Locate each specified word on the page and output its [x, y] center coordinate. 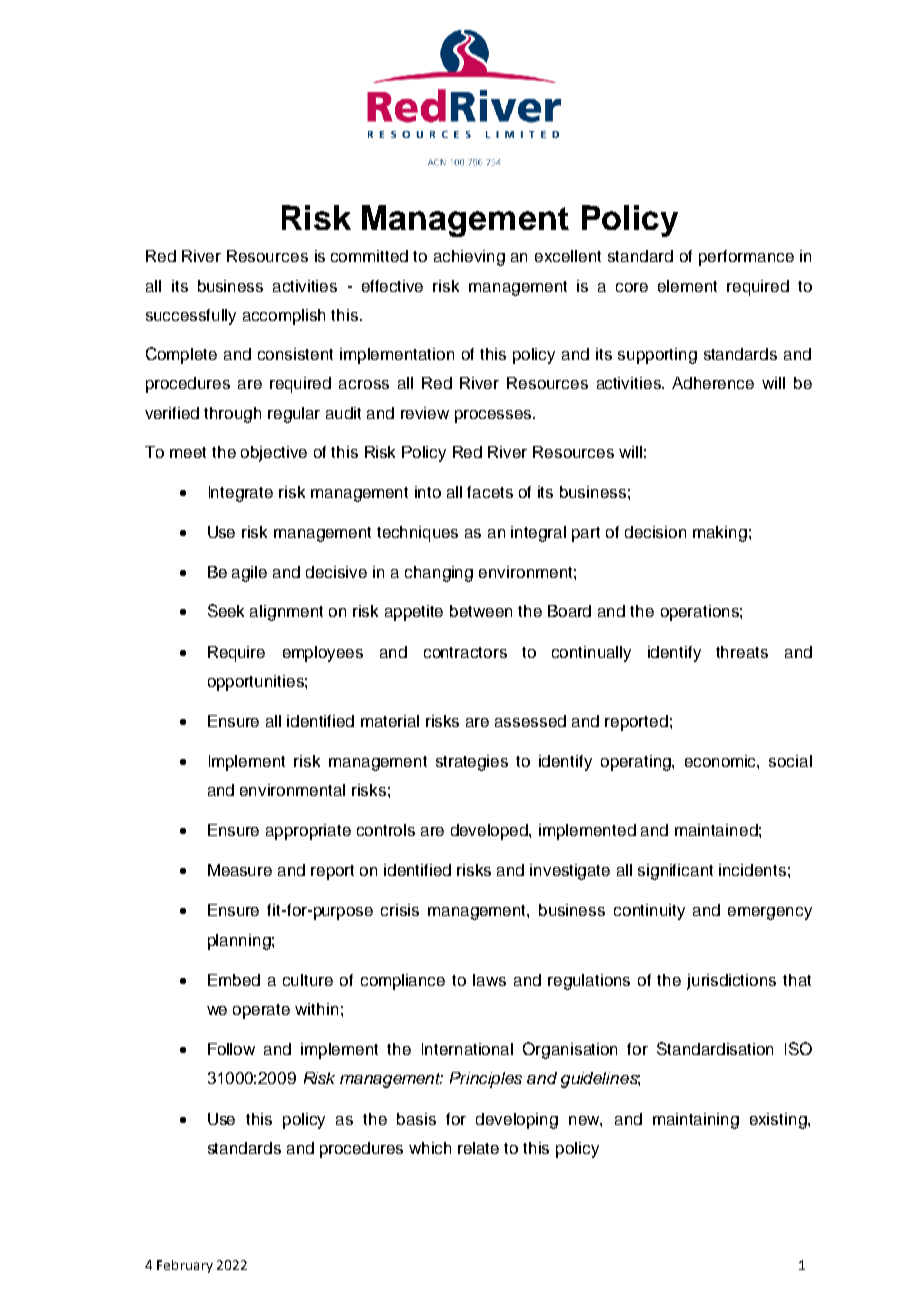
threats [742, 652]
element [687, 286]
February [185, 1266]
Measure [240, 870]
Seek [226, 610]
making [720, 534]
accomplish [284, 317]
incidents [752, 870]
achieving [469, 258]
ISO [798, 1048]
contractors [465, 652]
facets [490, 492]
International [467, 1049]
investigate [570, 872]
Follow [231, 1049]
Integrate [241, 494]
